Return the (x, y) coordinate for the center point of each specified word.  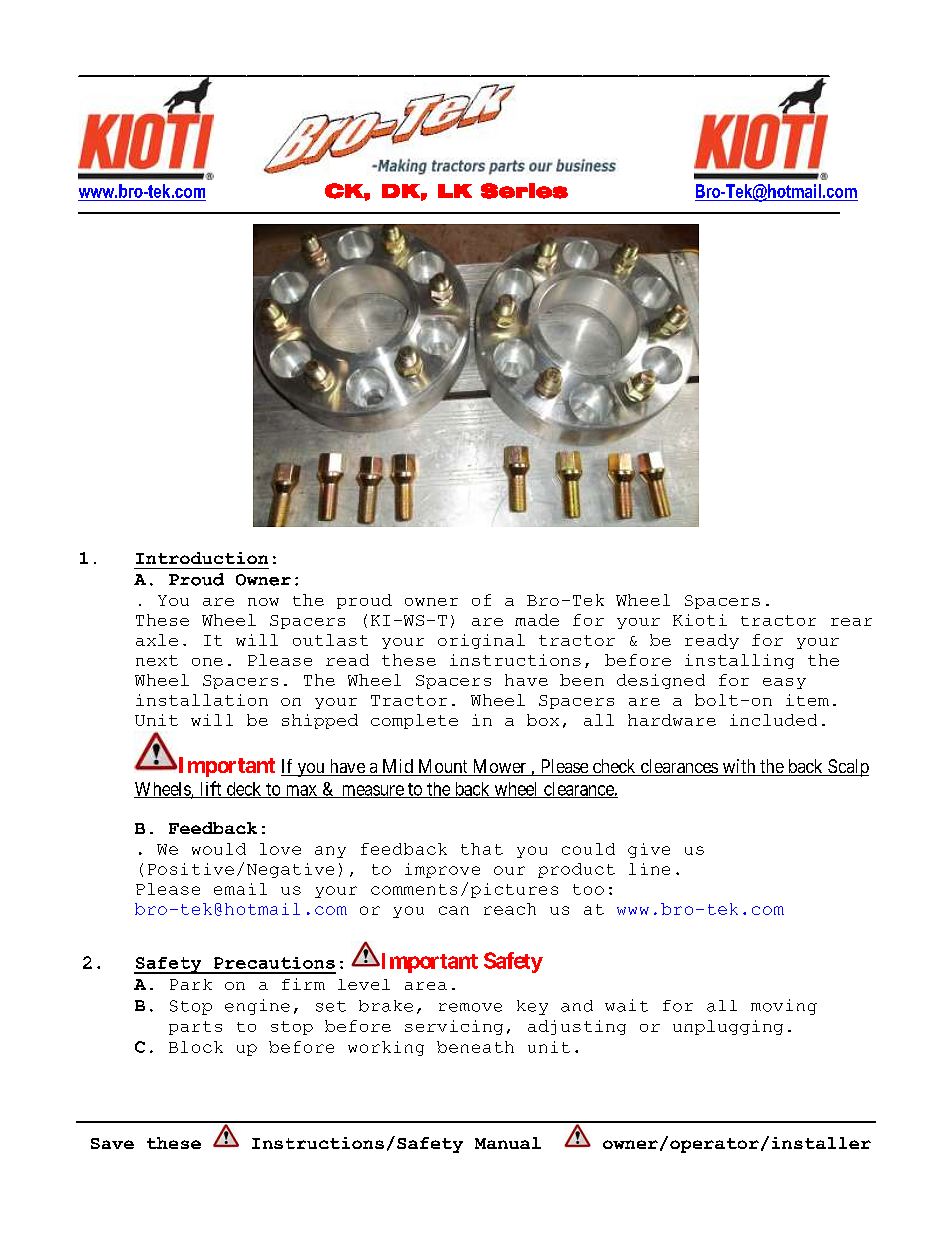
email (240, 889)
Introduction (202, 558)
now (263, 602)
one (207, 662)
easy (784, 683)
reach (510, 909)
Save (112, 1143)
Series (524, 191)
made (537, 620)
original (481, 641)
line (649, 869)
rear (851, 622)
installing (739, 661)
